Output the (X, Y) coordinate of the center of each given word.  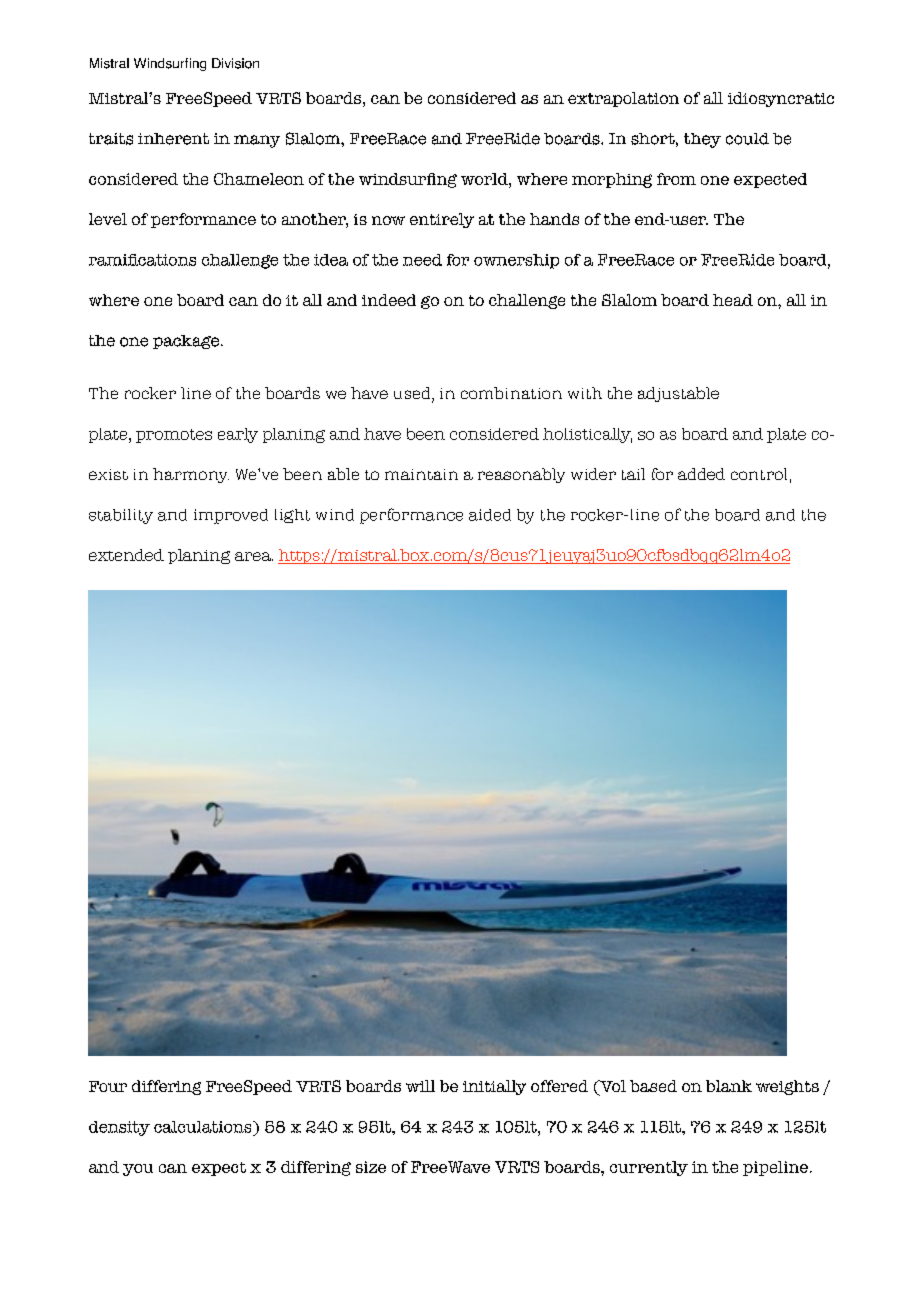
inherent (173, 139)
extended (126, 555)
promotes (174, 436)
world (485, 179)
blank (729, 1086)
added (701, 474)
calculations (204, 1127)
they (702, 140)
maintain (421, 474)
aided (490, 515)
